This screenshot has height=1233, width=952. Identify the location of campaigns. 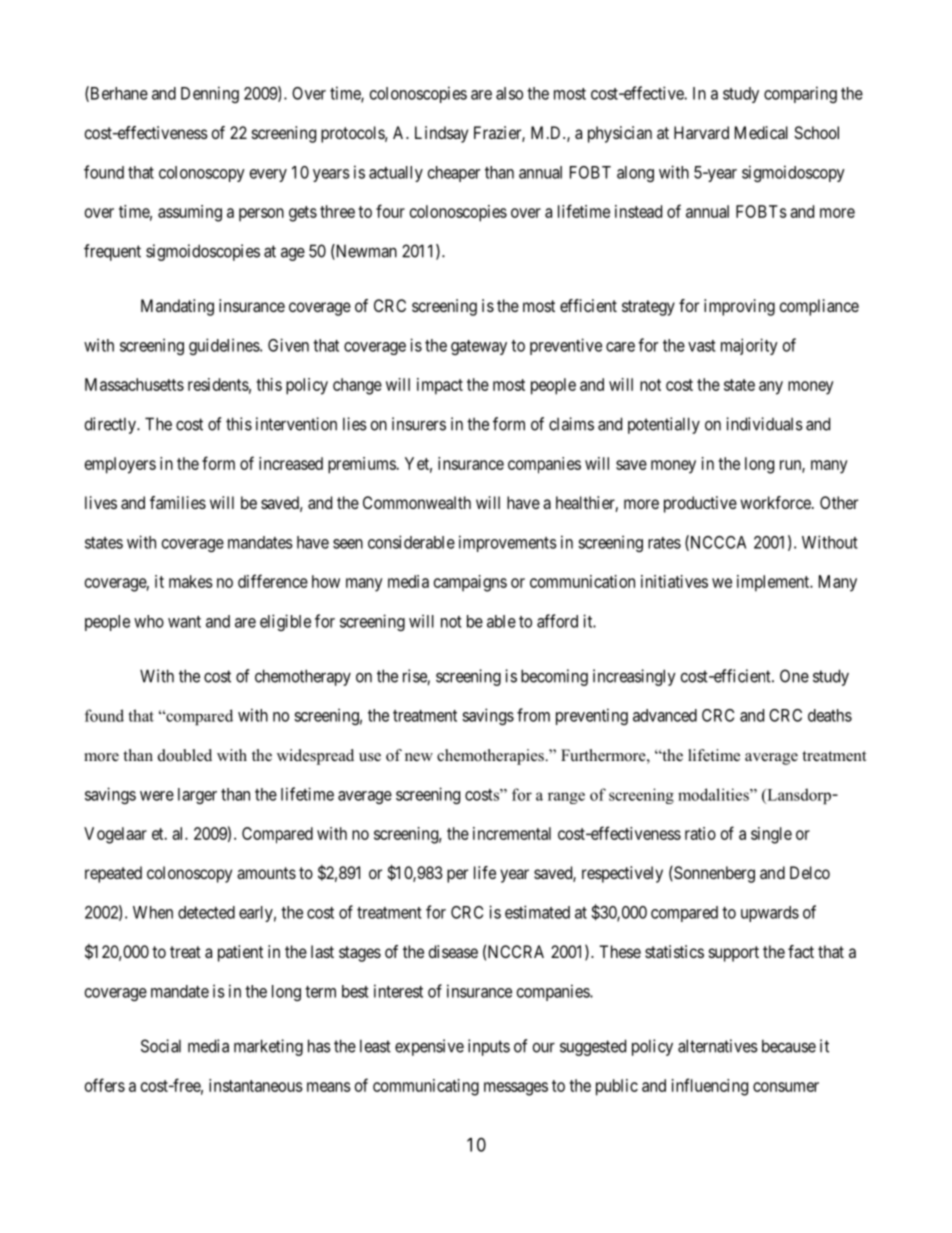
(470, 583).
